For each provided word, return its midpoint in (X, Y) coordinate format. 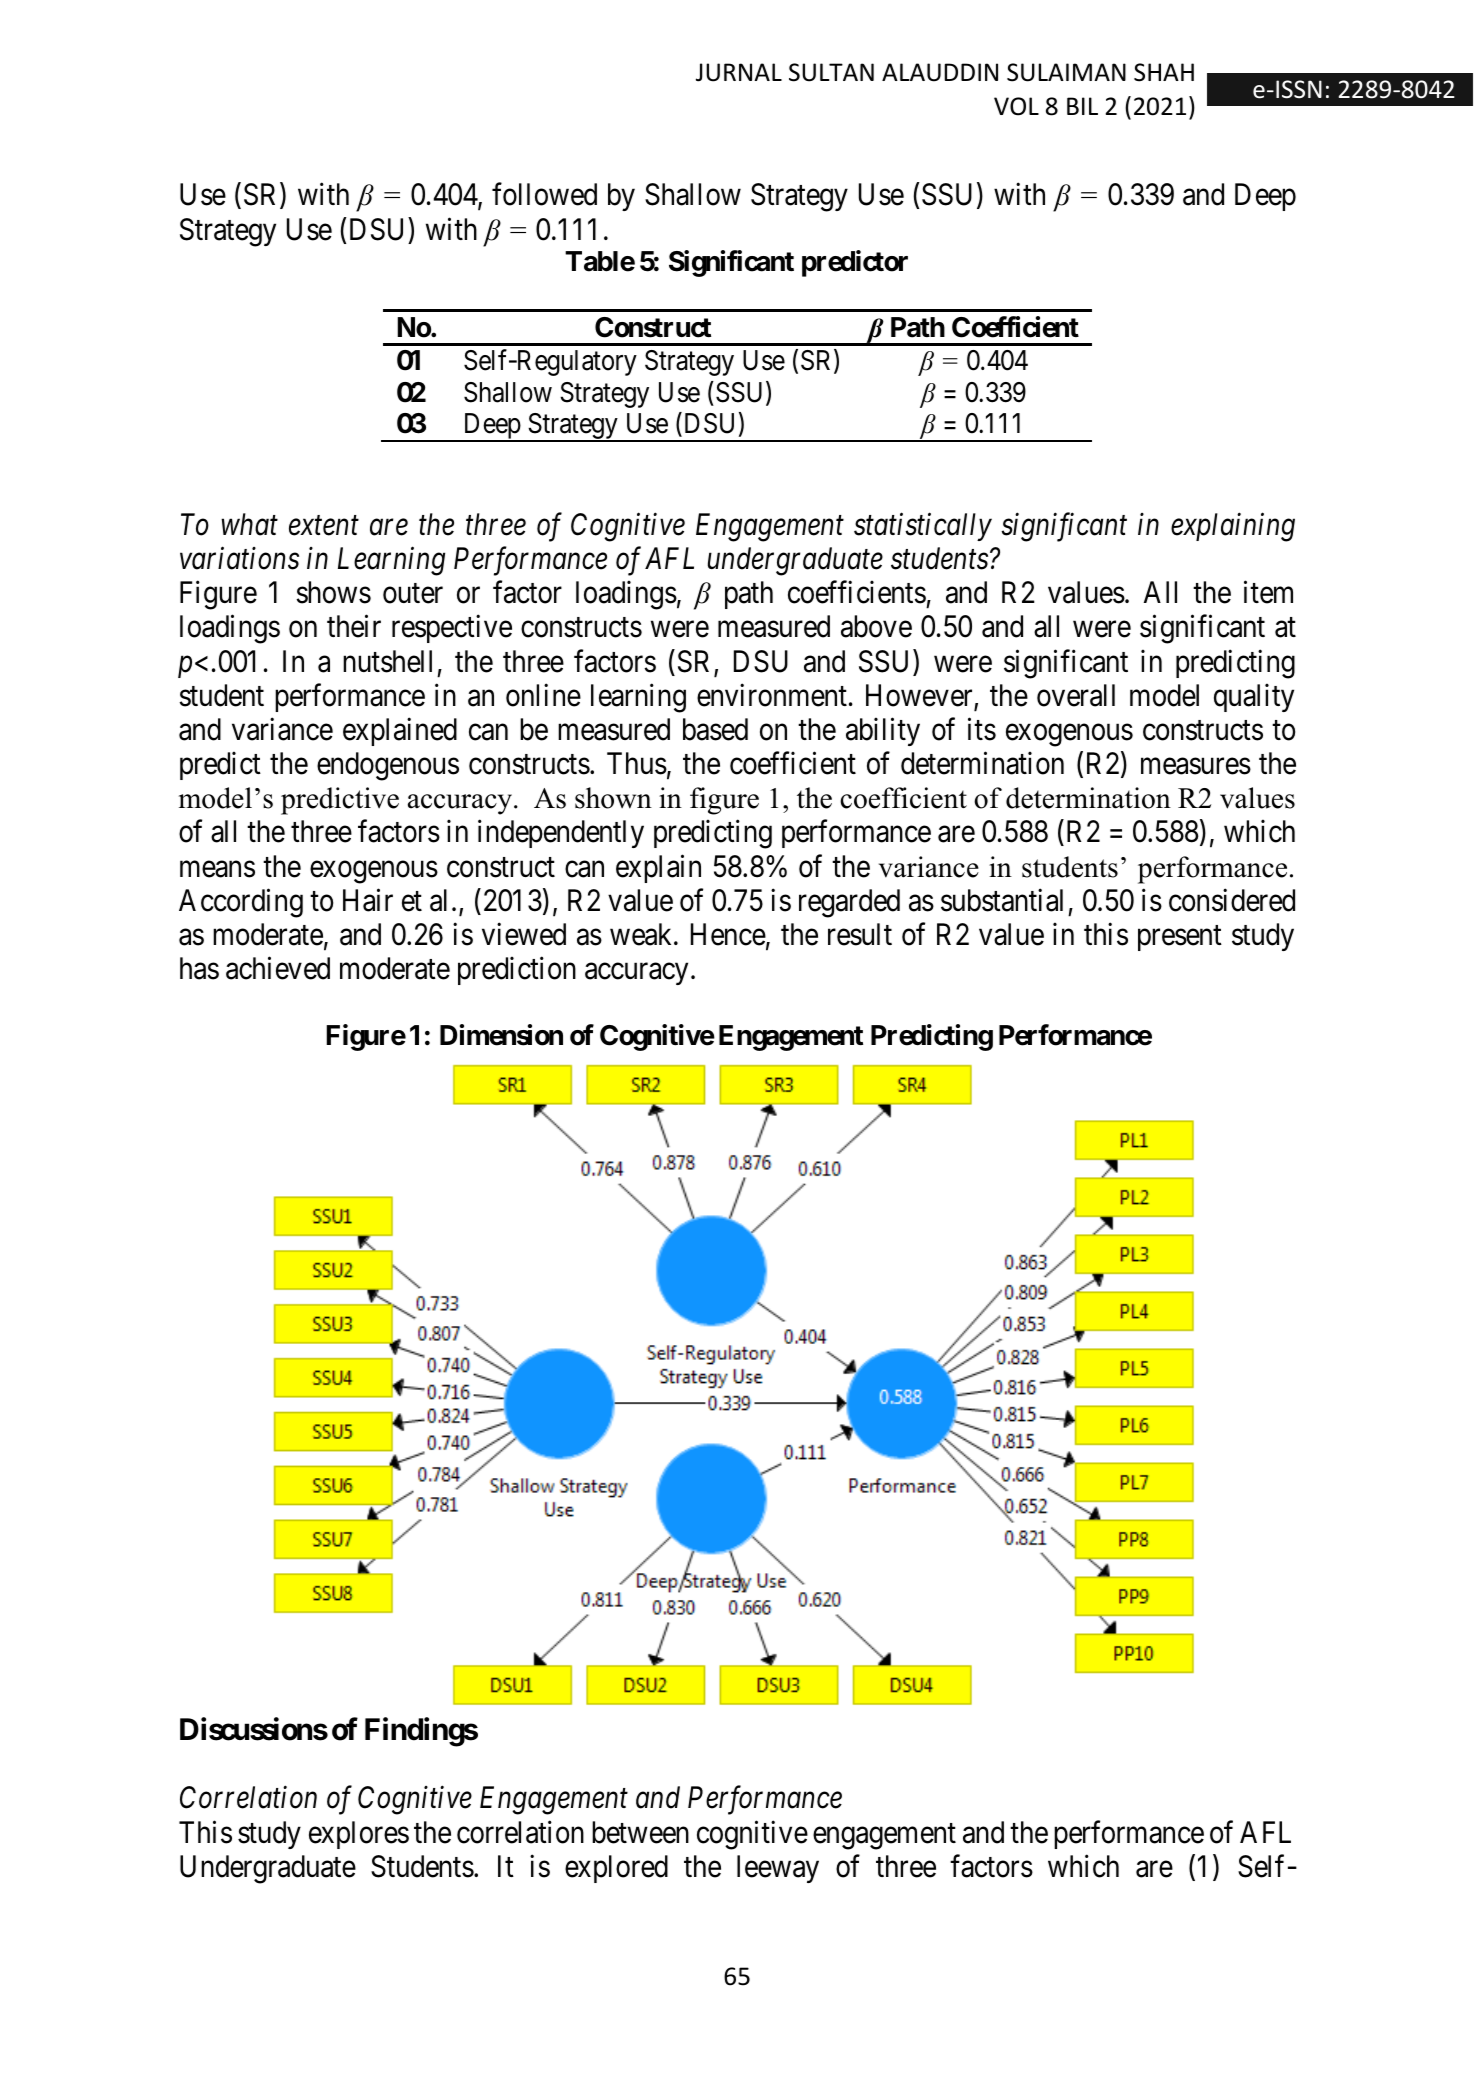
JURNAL (739, 72)
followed (544, 194)
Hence (728, 934)
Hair (368, 900)
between (640, 1832)
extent (324, 526)
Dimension (501, 1035)
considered (1232, 900)
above (876, 626)
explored (616, 1869)
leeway (778, 1869)
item (1268, 592)
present (1180, 938)
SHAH (1164, 72)
